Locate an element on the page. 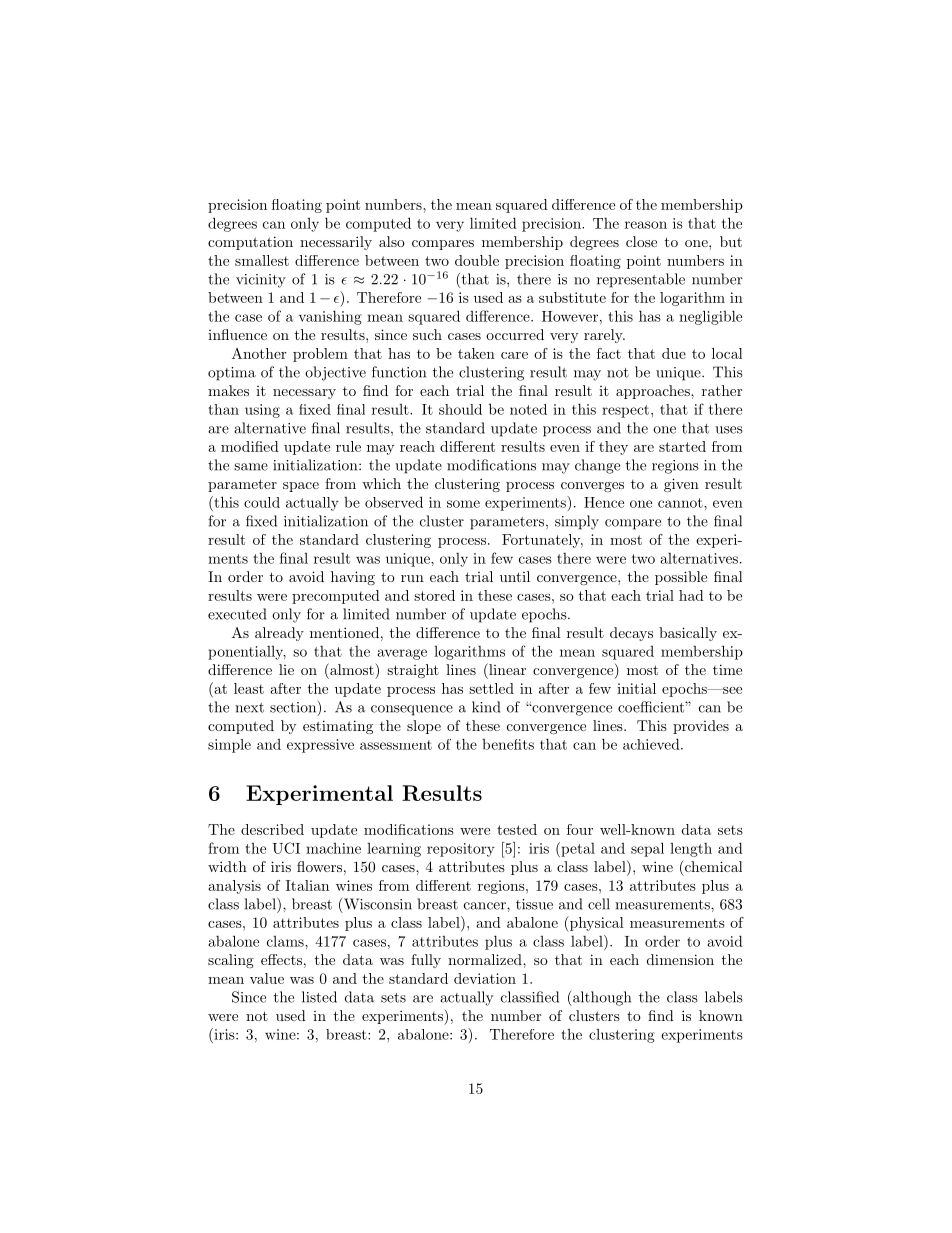  close is located at coordinates (641, 241).
